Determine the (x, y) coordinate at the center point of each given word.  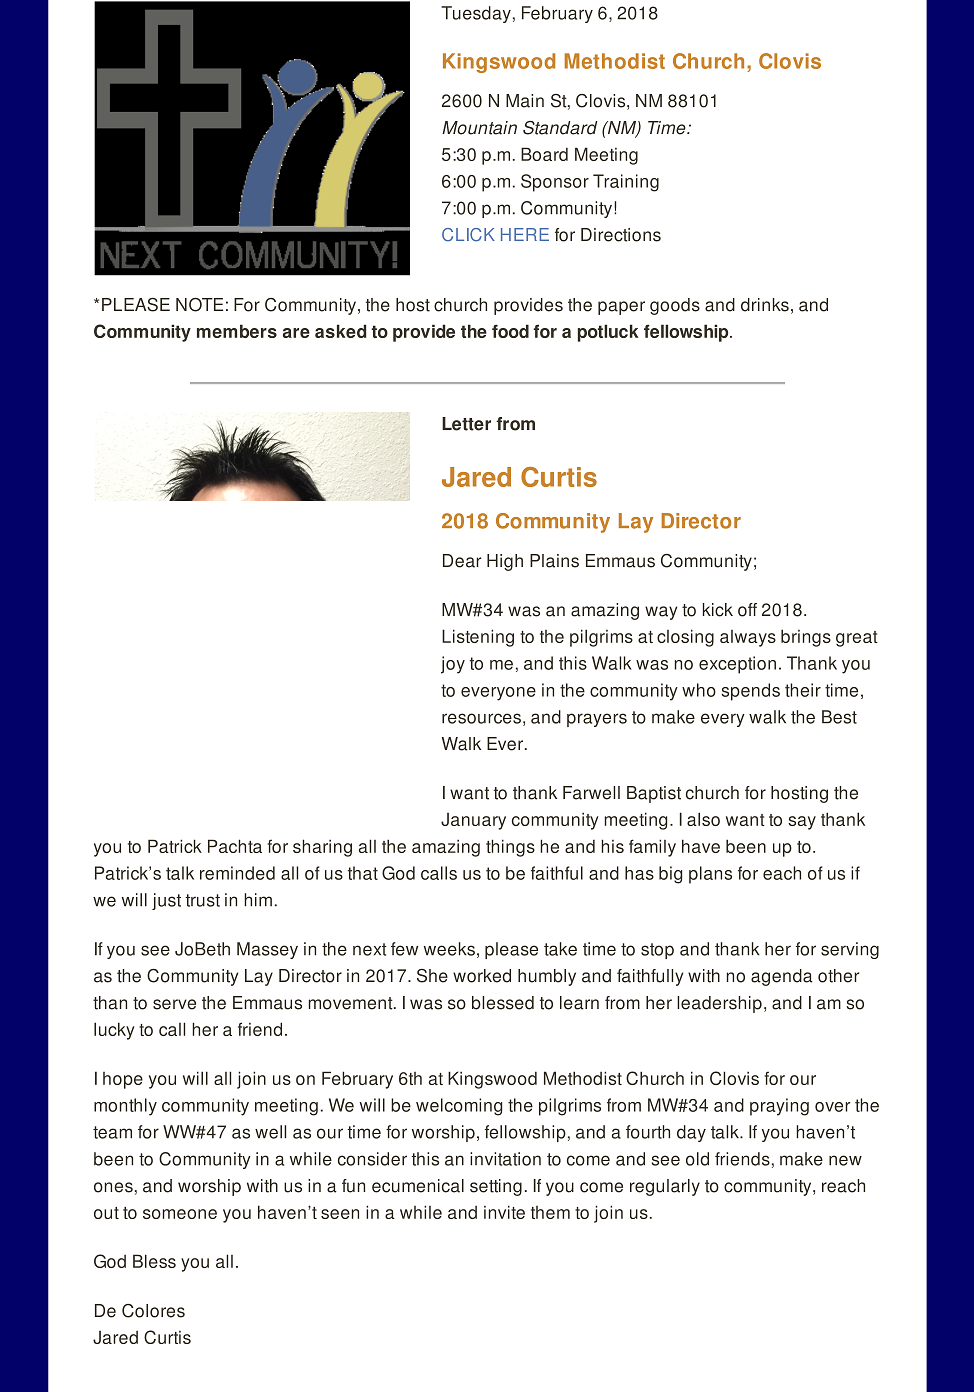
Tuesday (476, 14)
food (510, 331)
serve (174, 1004)
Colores (153, 1311)
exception (737, 665)
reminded (237, 873)
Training (626, 183)
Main (525, 101)
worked (482, 976)
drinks (765, 305)
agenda (782, 977)
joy (453, 665)
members (237, 331)
